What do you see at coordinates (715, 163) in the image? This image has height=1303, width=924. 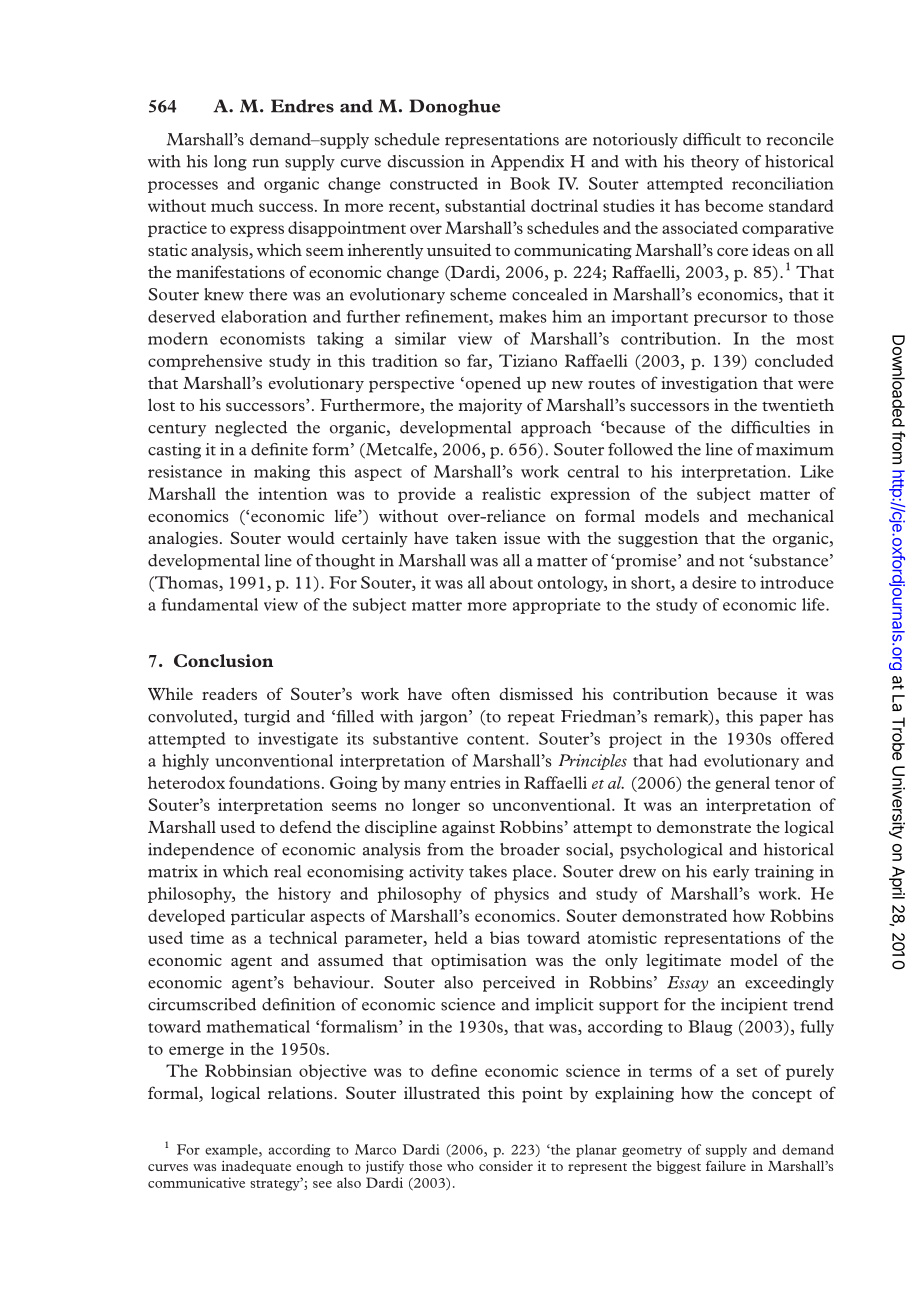 I see `theory` at bounding box center [715, 163].
